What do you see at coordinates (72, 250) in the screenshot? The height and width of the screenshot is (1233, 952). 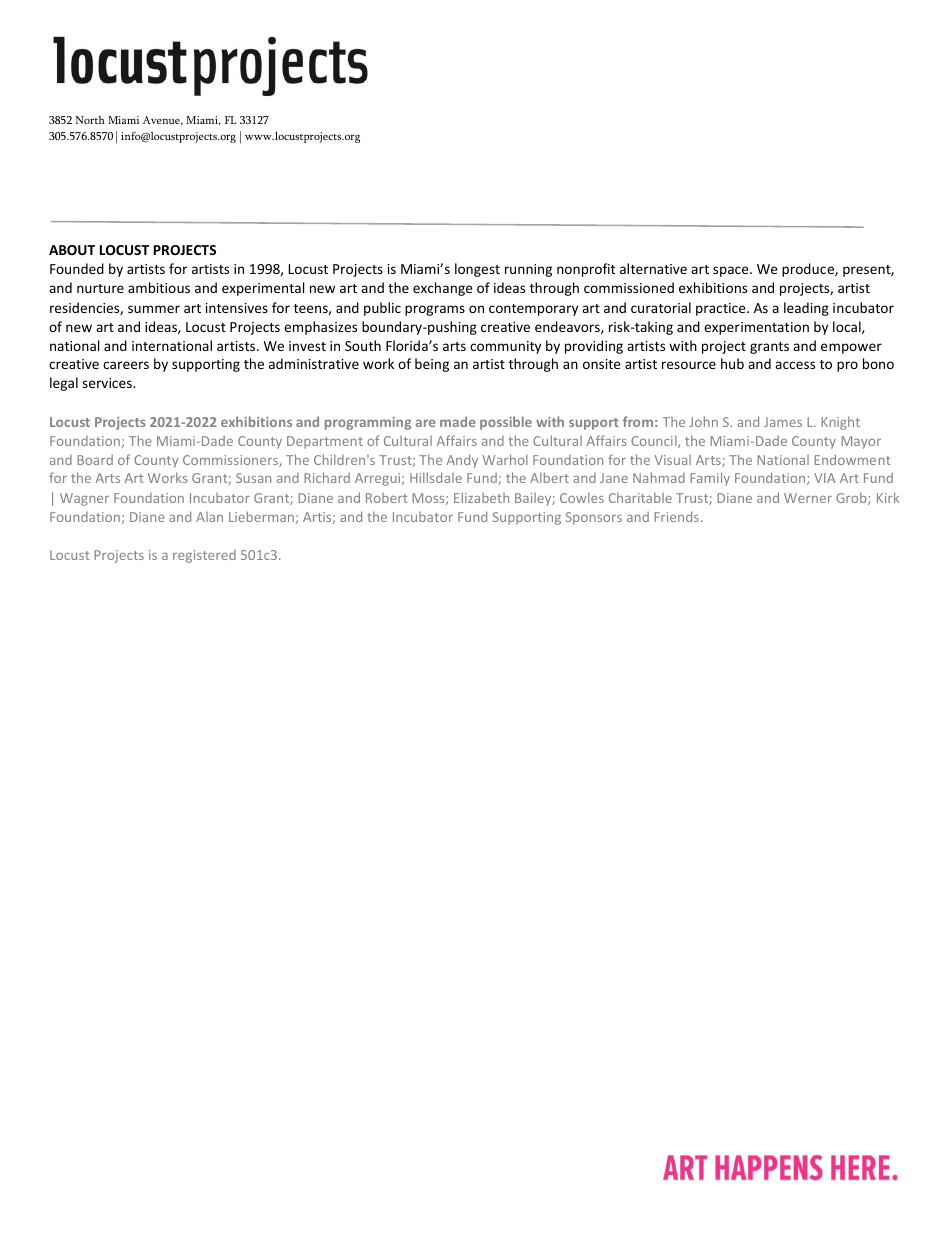 I see `ABOUT` at bounding box center [72, 250].
